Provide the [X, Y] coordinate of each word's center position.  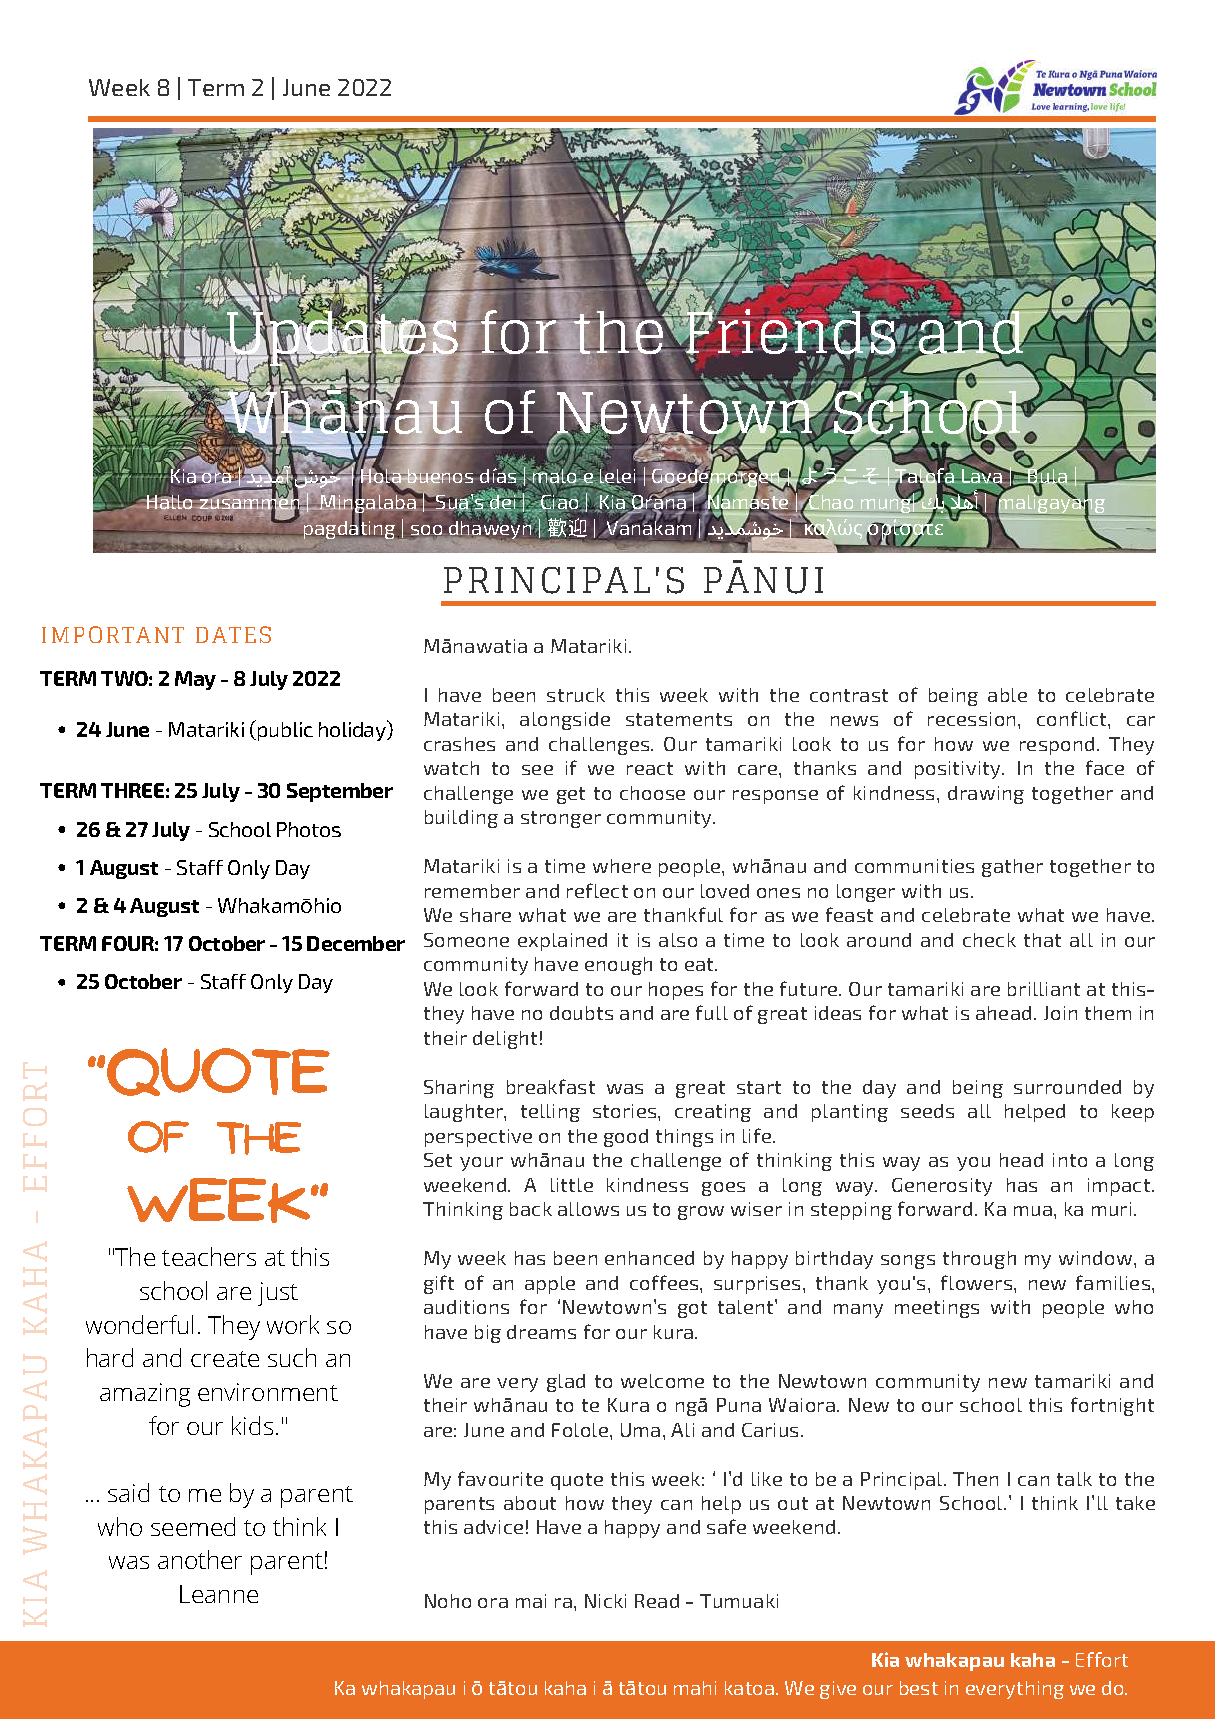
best [919, 1688]
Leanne [219, 1594]
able [1007, 695]
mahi [695, 1688]
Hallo [170, 501]
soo [426, 531]
